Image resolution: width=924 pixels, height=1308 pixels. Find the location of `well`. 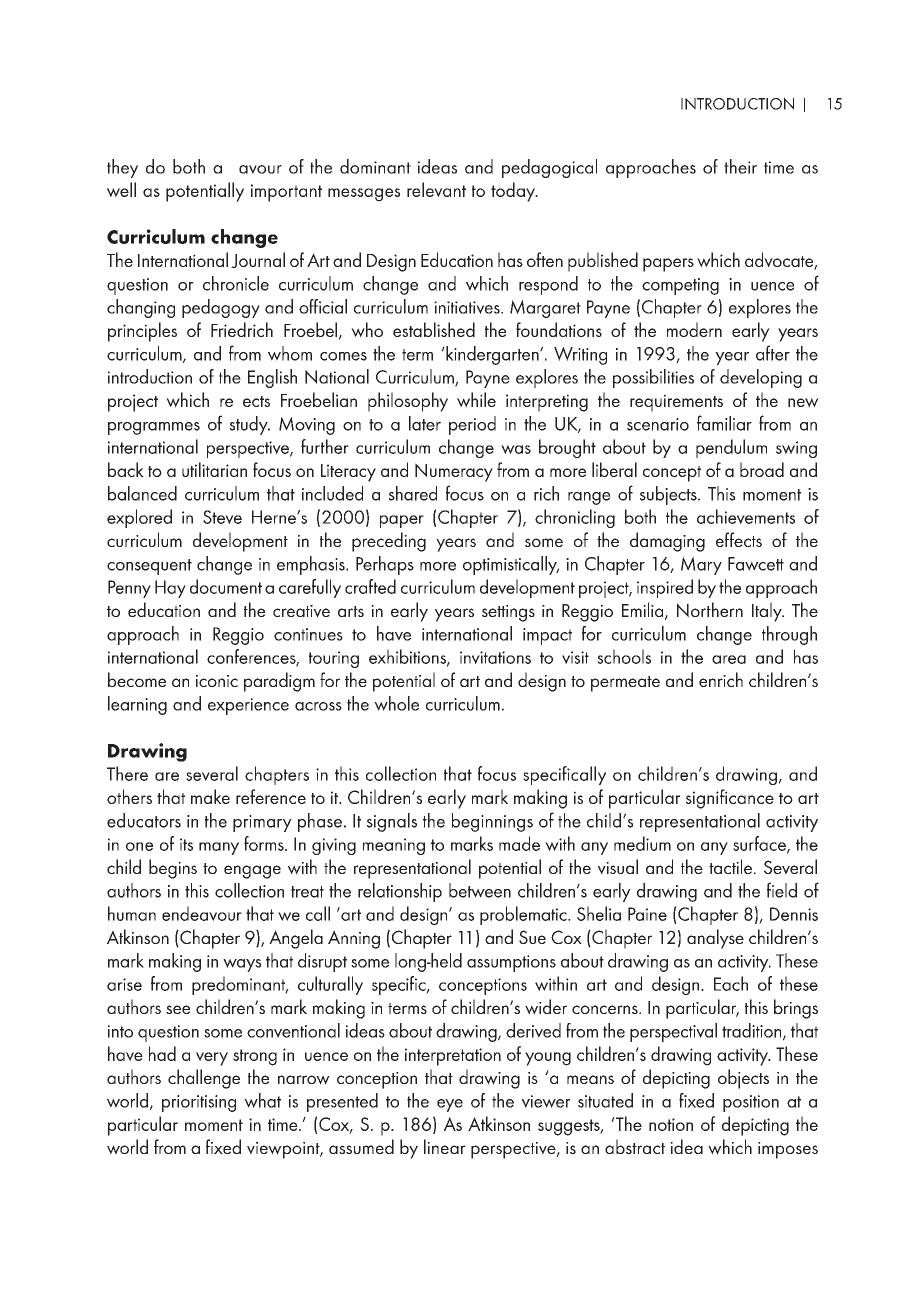

well is located at coordinates (121, 189).
